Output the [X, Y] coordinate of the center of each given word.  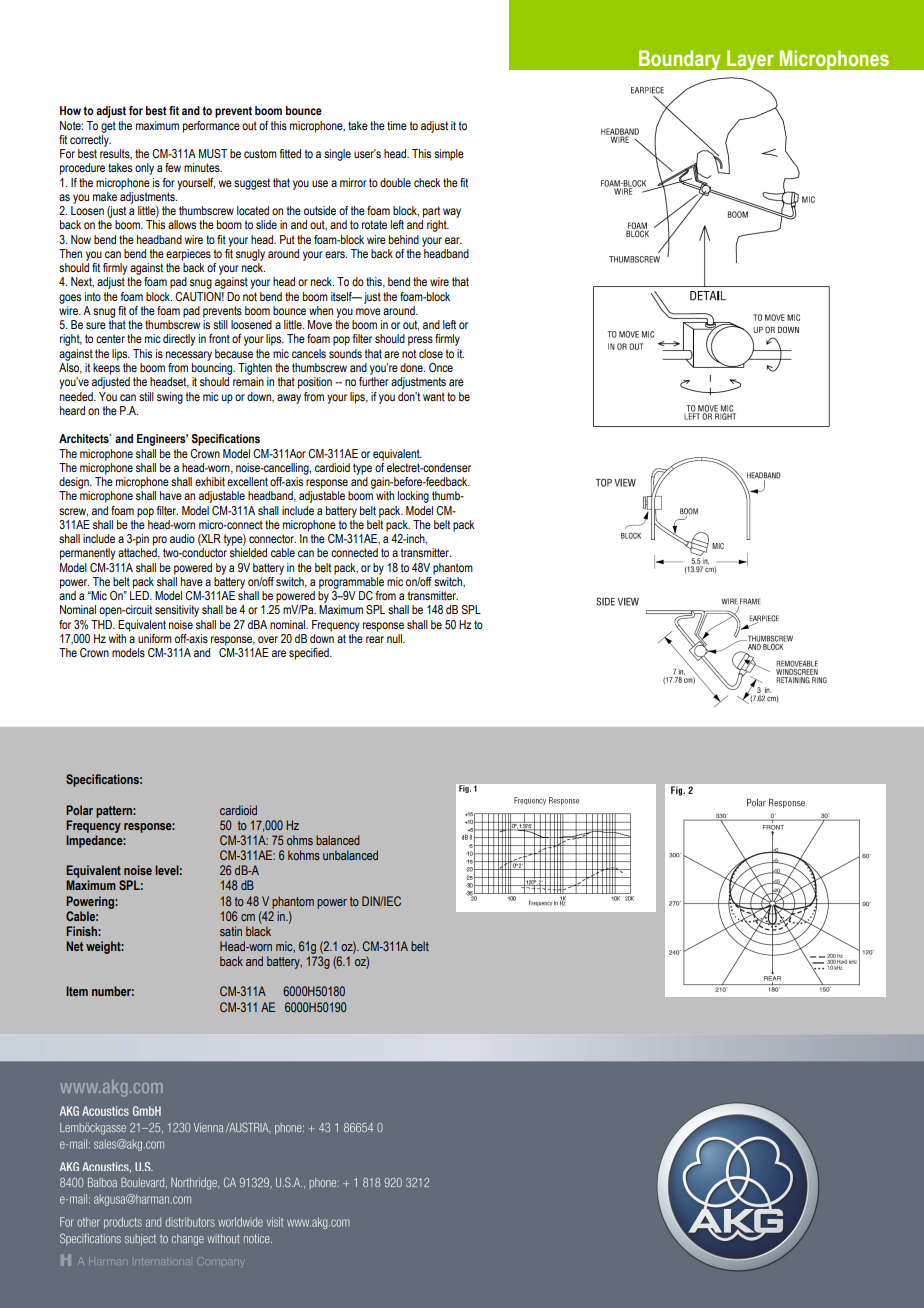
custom [260, 153]
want [434, 396]
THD [102, 624]
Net [74, 946]
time [397, 125]
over [268, 639]
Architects [85, 438]
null [395, 638]
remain [248, 381]
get [108, 127]
